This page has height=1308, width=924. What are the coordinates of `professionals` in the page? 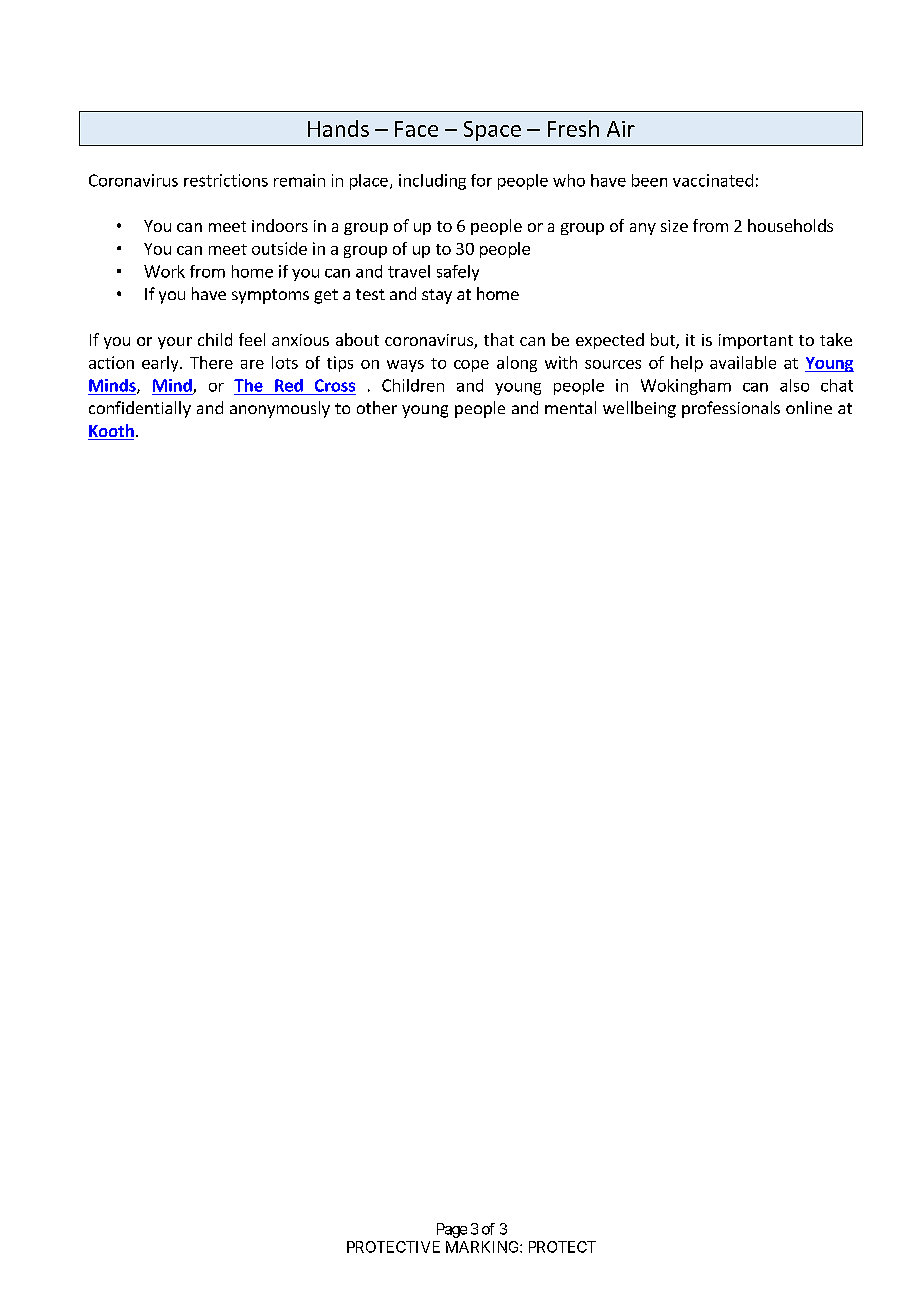 It's located at (731, 409).
